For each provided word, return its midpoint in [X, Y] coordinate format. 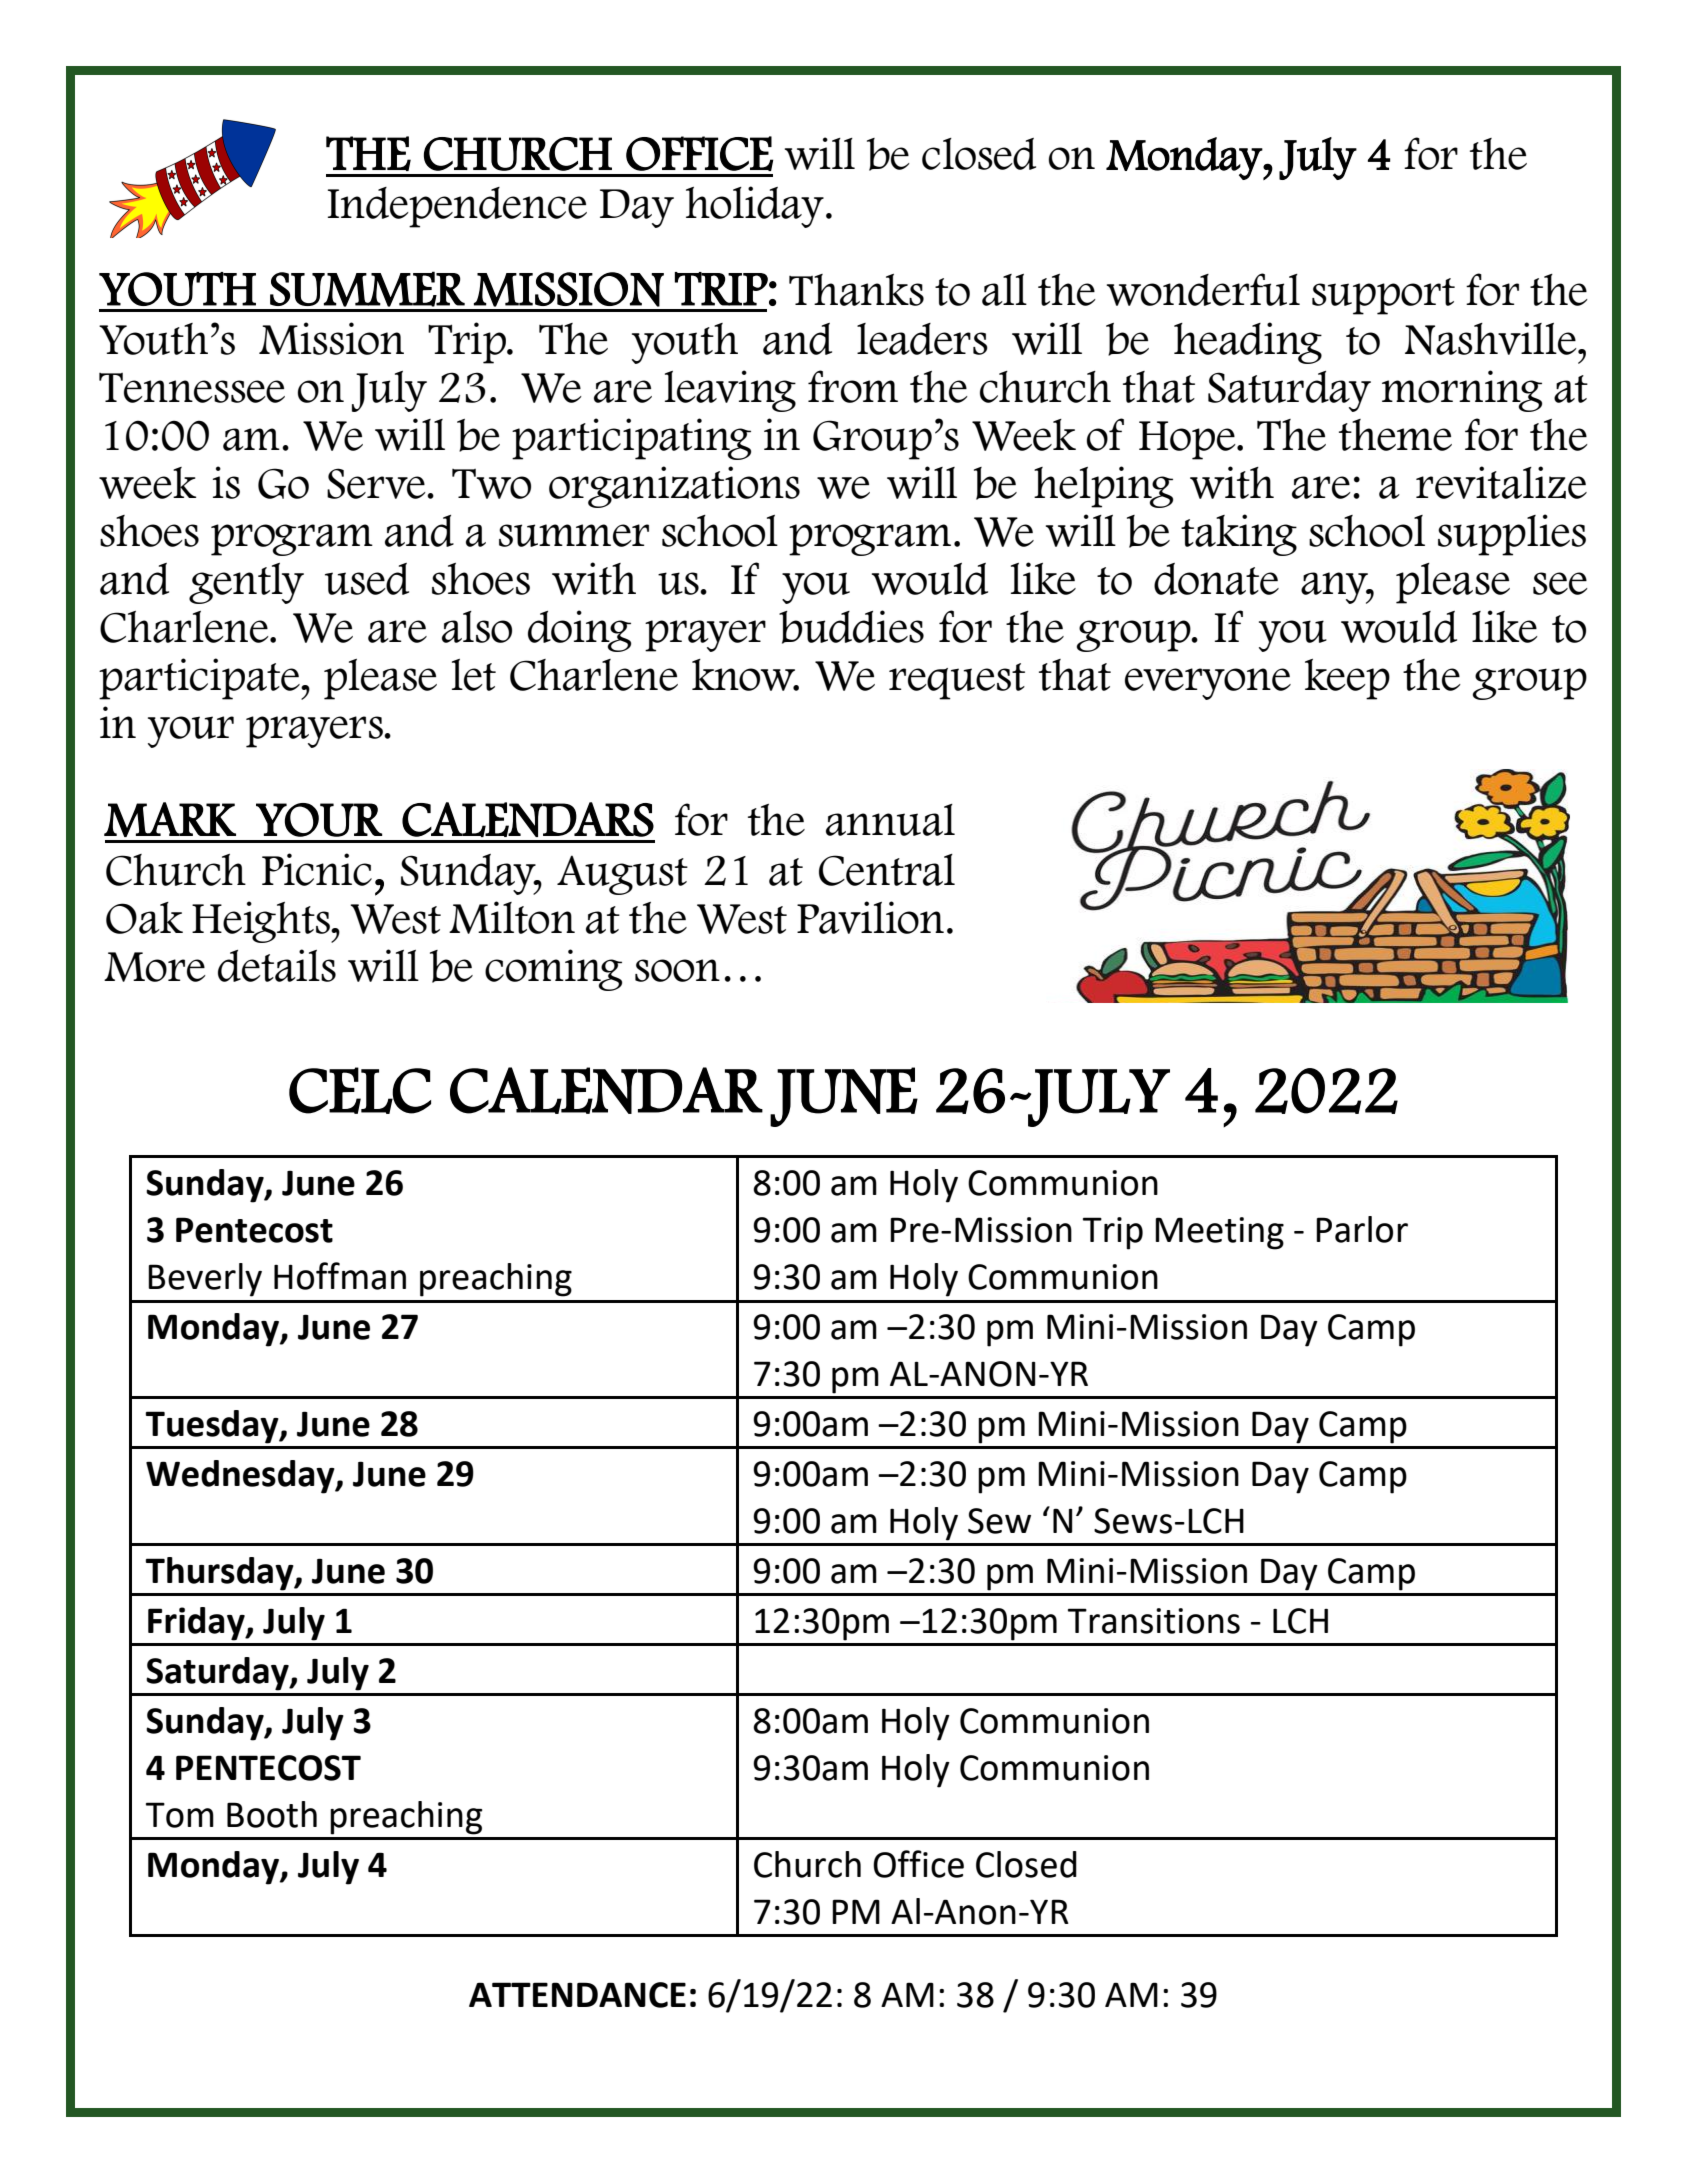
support [1383, 296]
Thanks [856, 290]
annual [890, 820]
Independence [457, 207]
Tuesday [213, 1427]
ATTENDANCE [577, 1995]
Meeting [1219, 1233]
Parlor [1362, 1229]
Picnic [317, 869]
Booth [272, 1814]
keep [1347, 679]
